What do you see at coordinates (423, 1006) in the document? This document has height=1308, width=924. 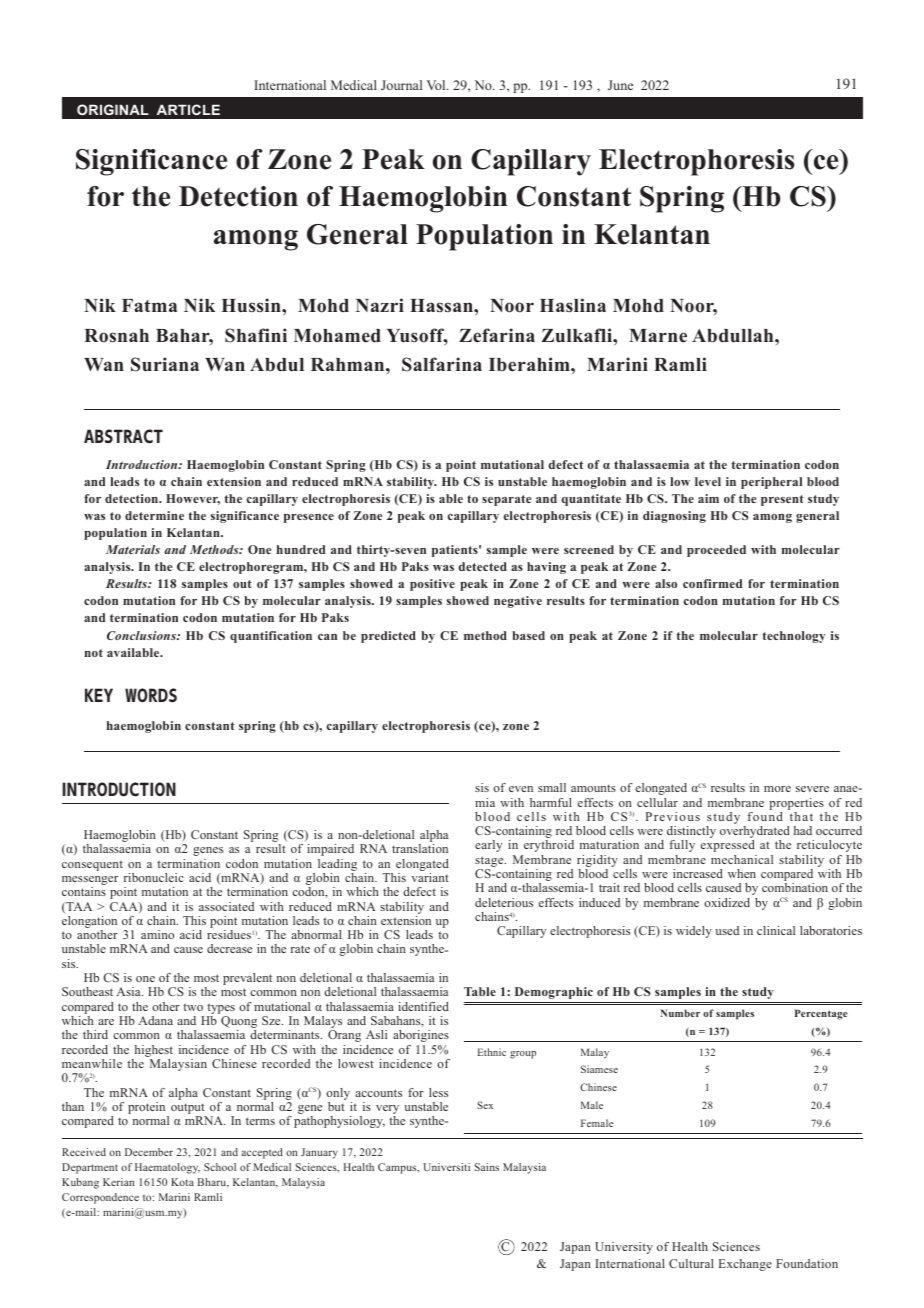 I see `identified` at bounding box center [423, 1006].
